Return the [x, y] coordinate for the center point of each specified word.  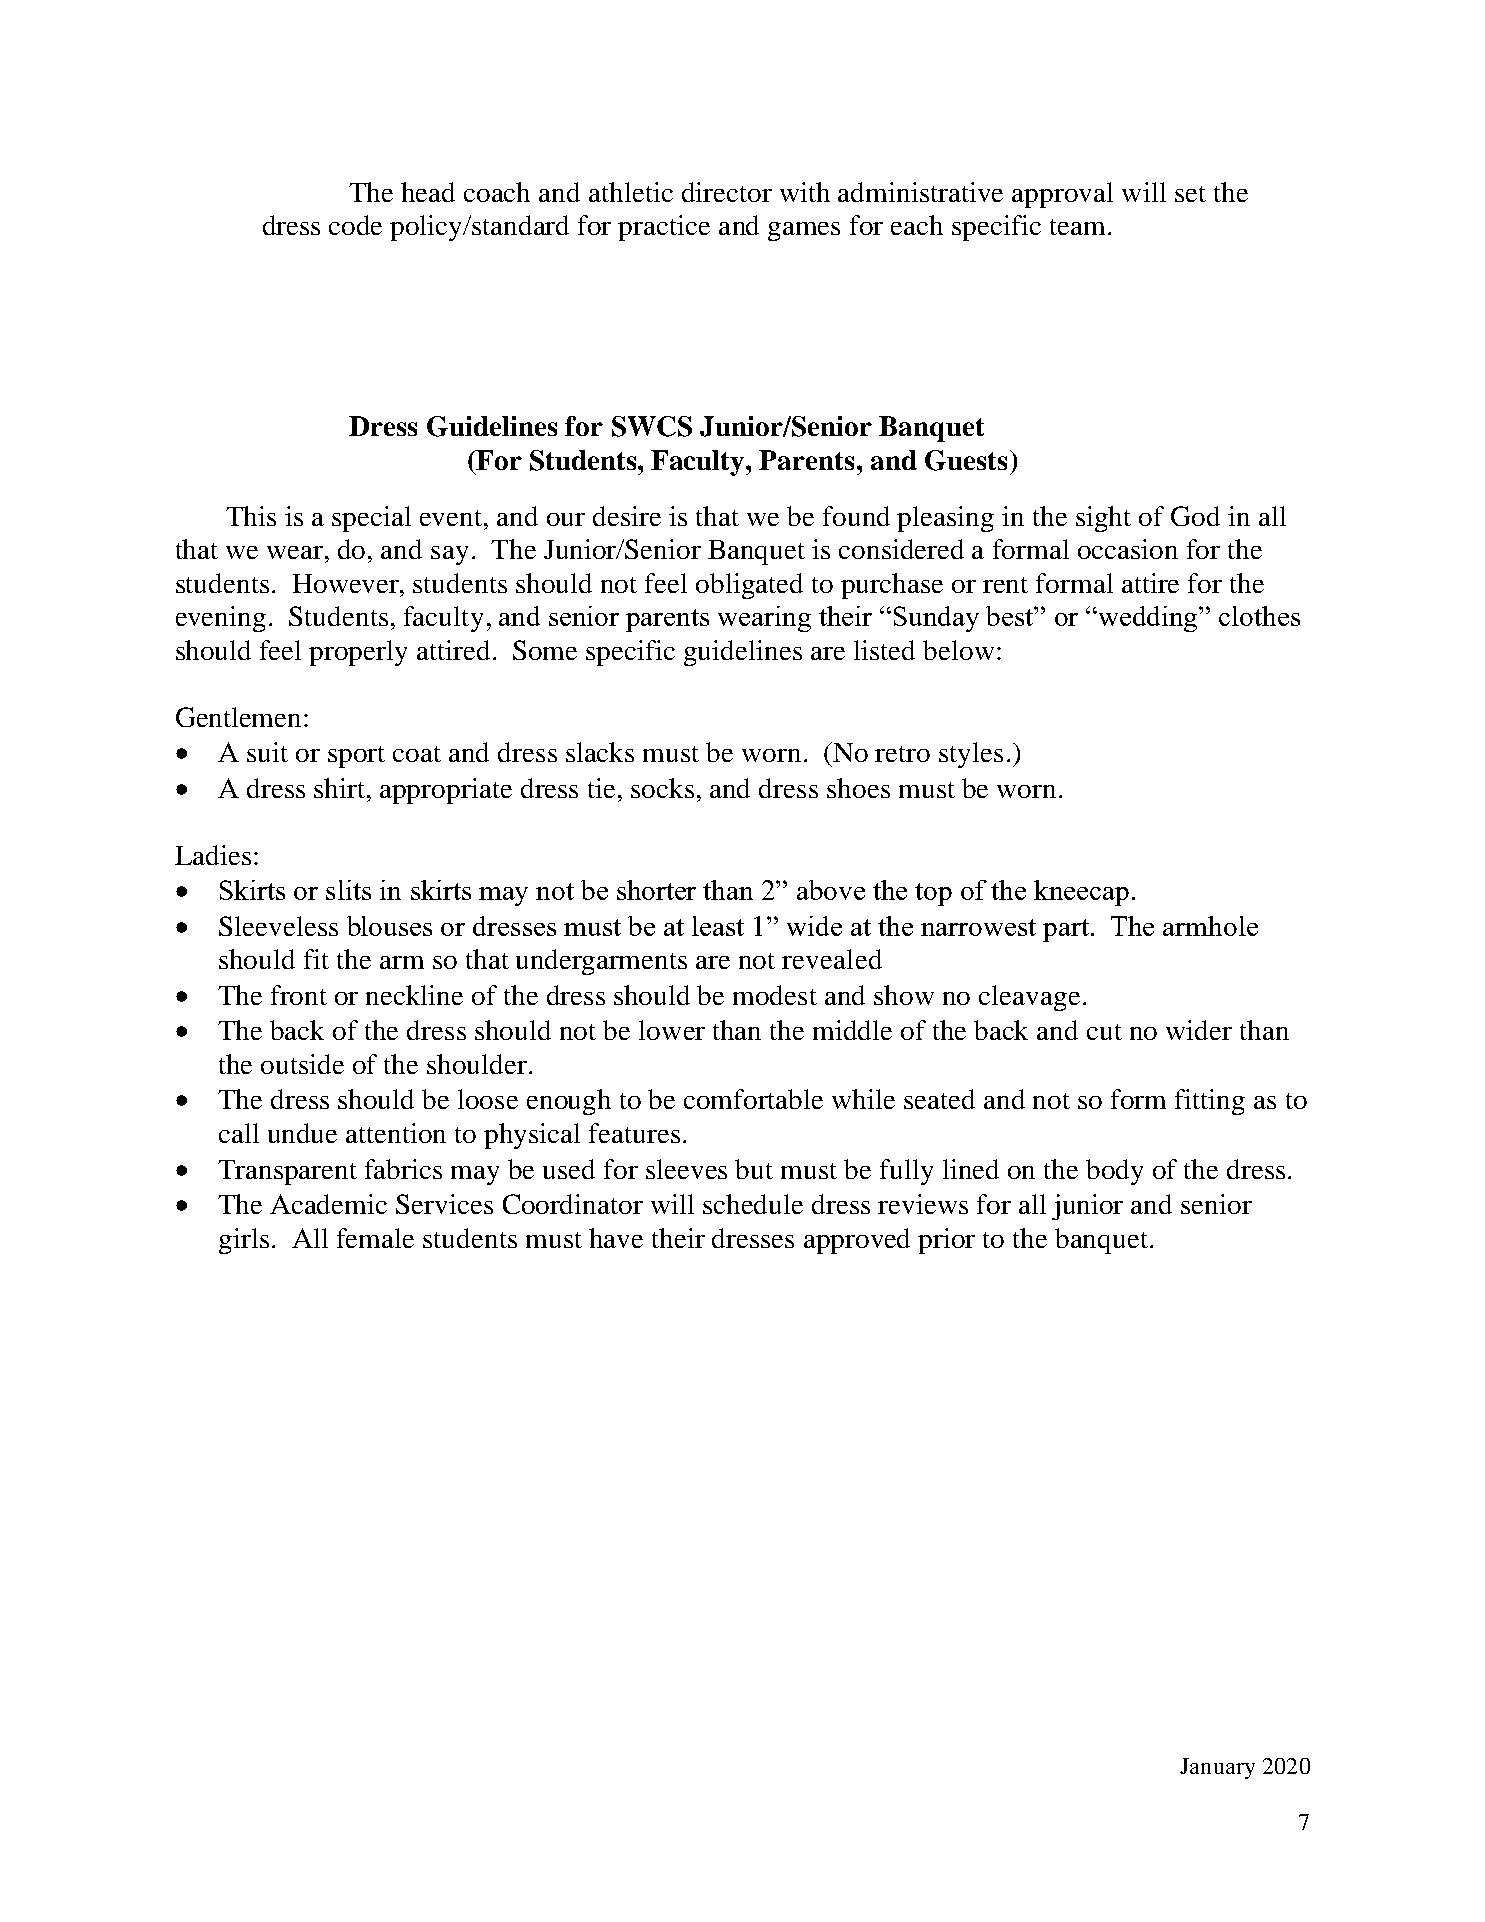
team [1077, 227]
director [727, 192]
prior [946, 1241]
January [1217, 1768]
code [355, 225]
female [375, 1238]
